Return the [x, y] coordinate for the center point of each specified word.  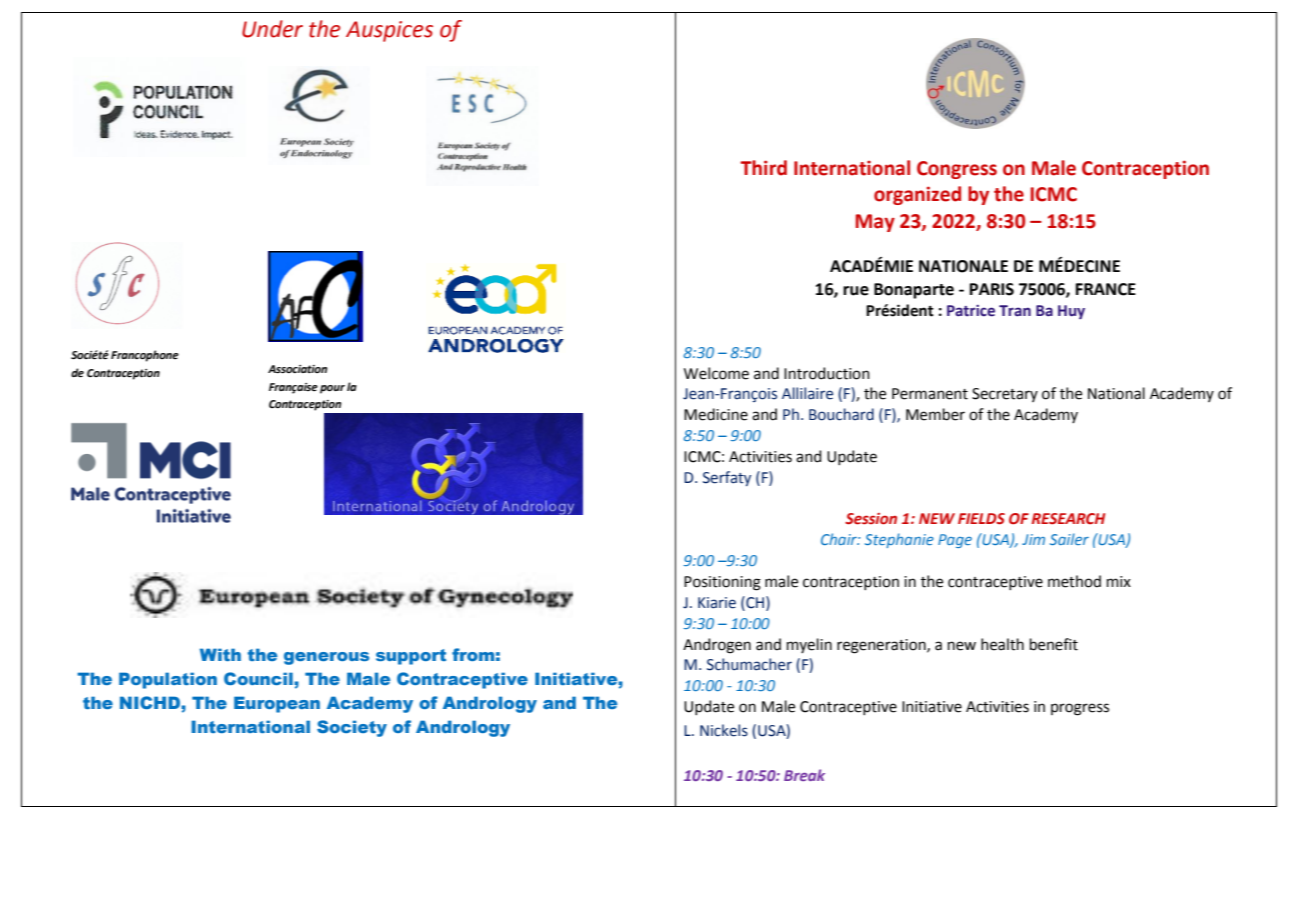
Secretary [1005, 395]
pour [332, 389]
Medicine [716, 414]
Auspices [389, 31]
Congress [957, 170]
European [277, 704]
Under [272, 29]
